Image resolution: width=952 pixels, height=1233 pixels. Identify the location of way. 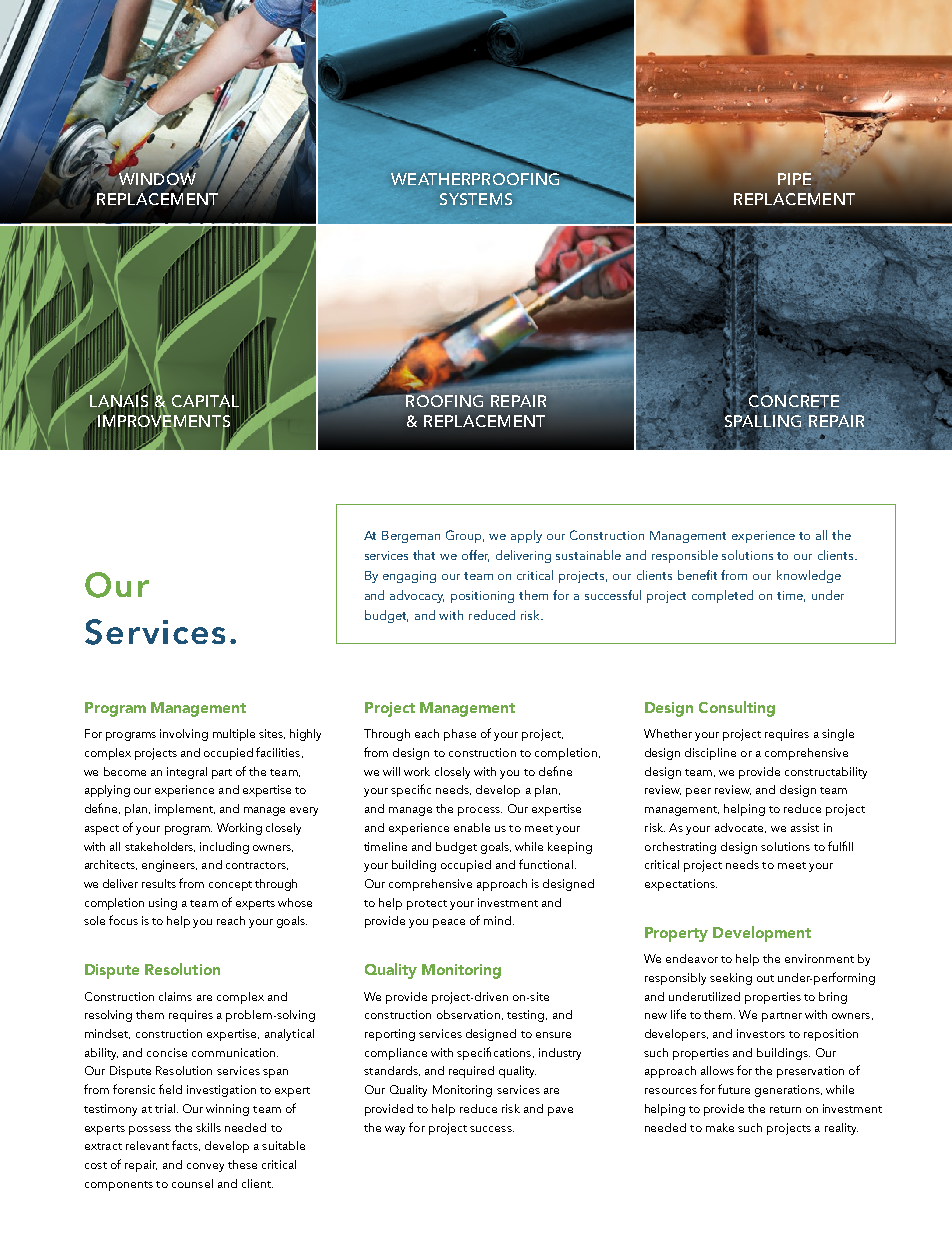
(395, 1130).
